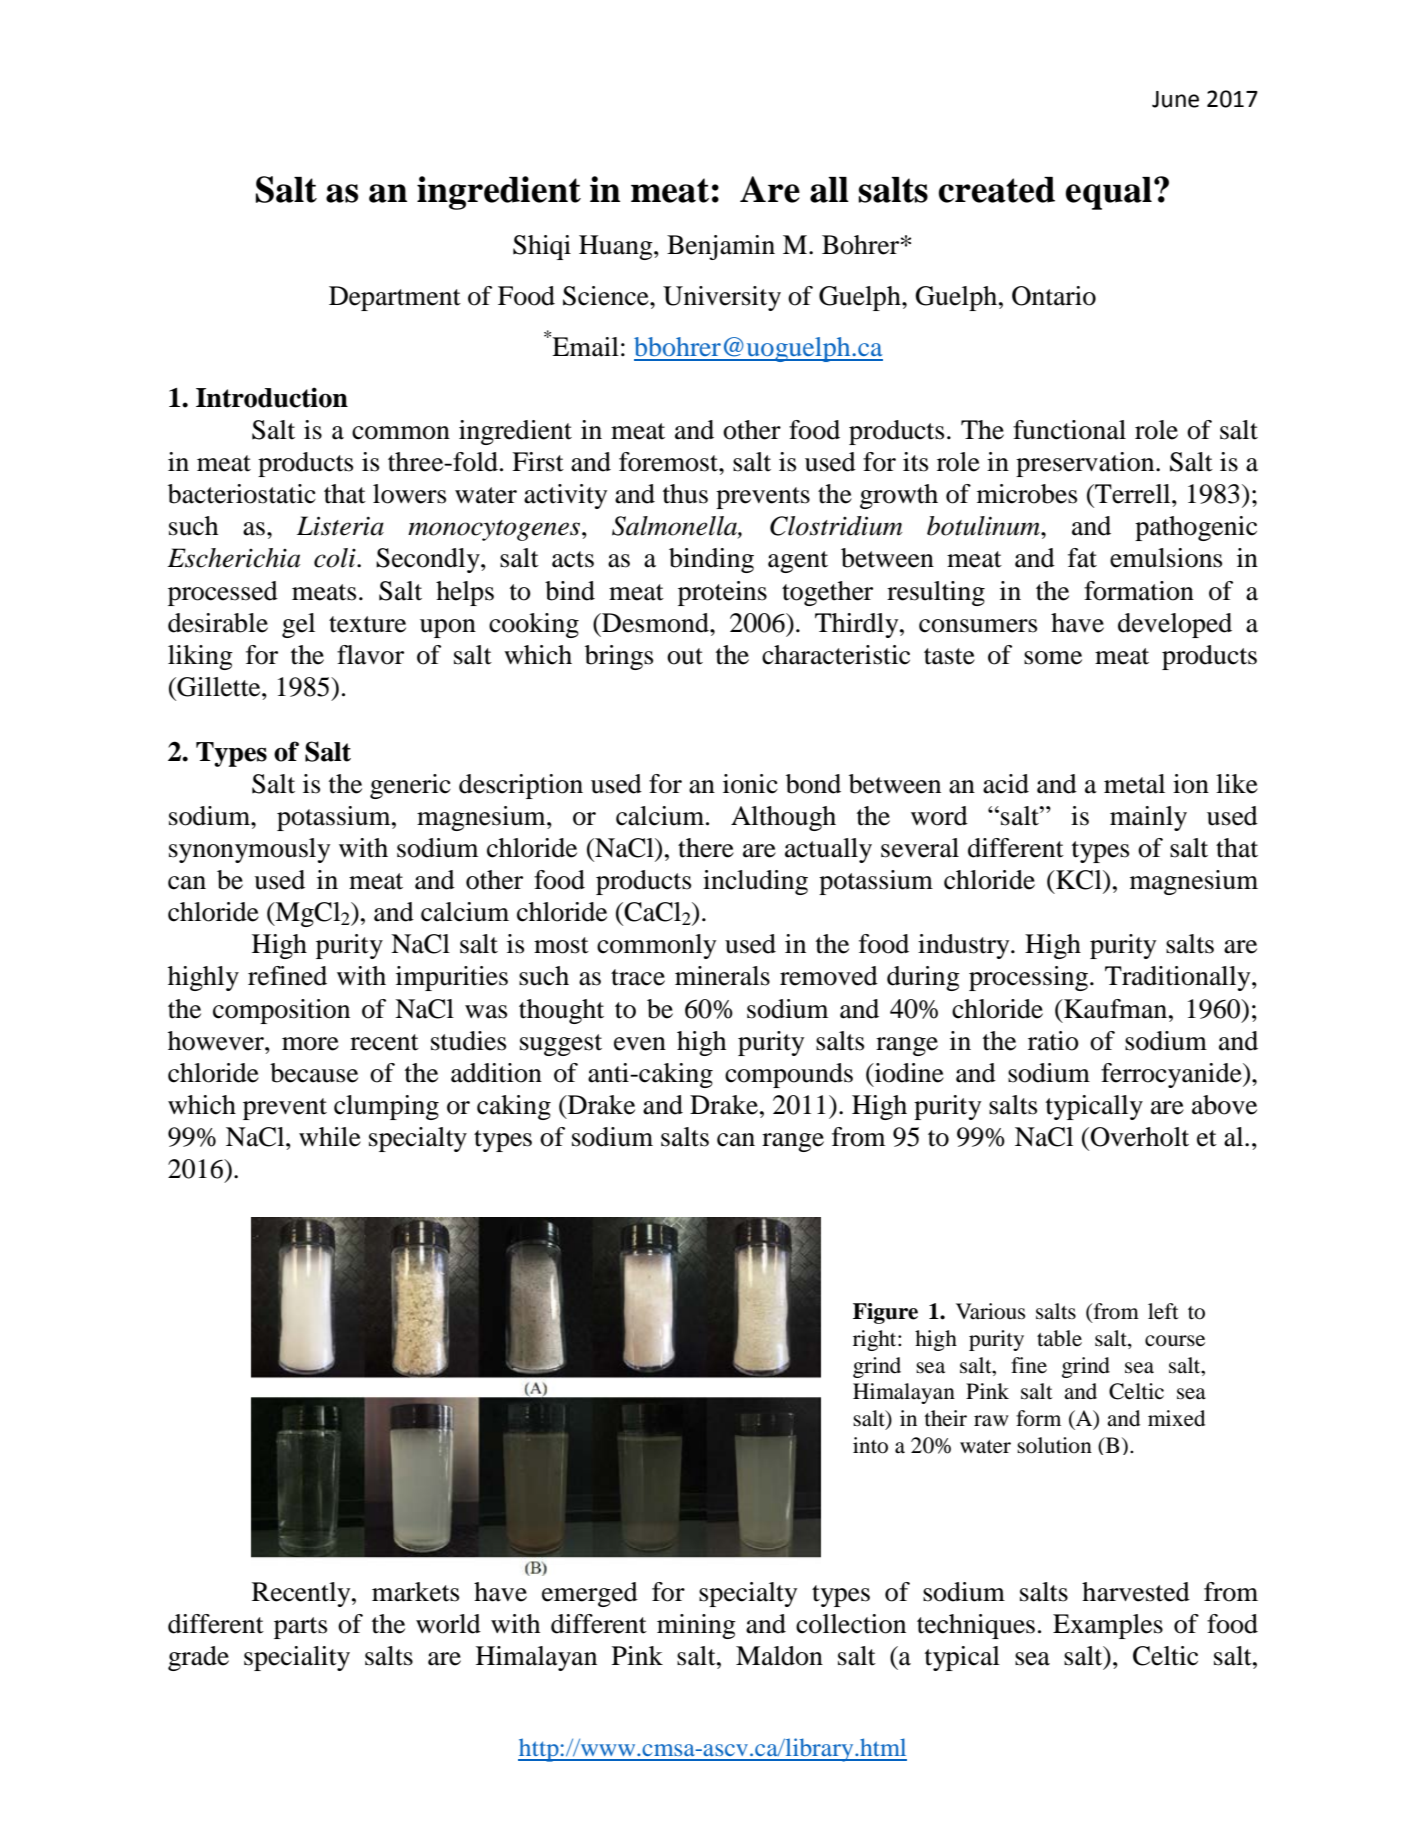  Describe the element at coordinates (755, 882) in the page. I see `including` at that location.
